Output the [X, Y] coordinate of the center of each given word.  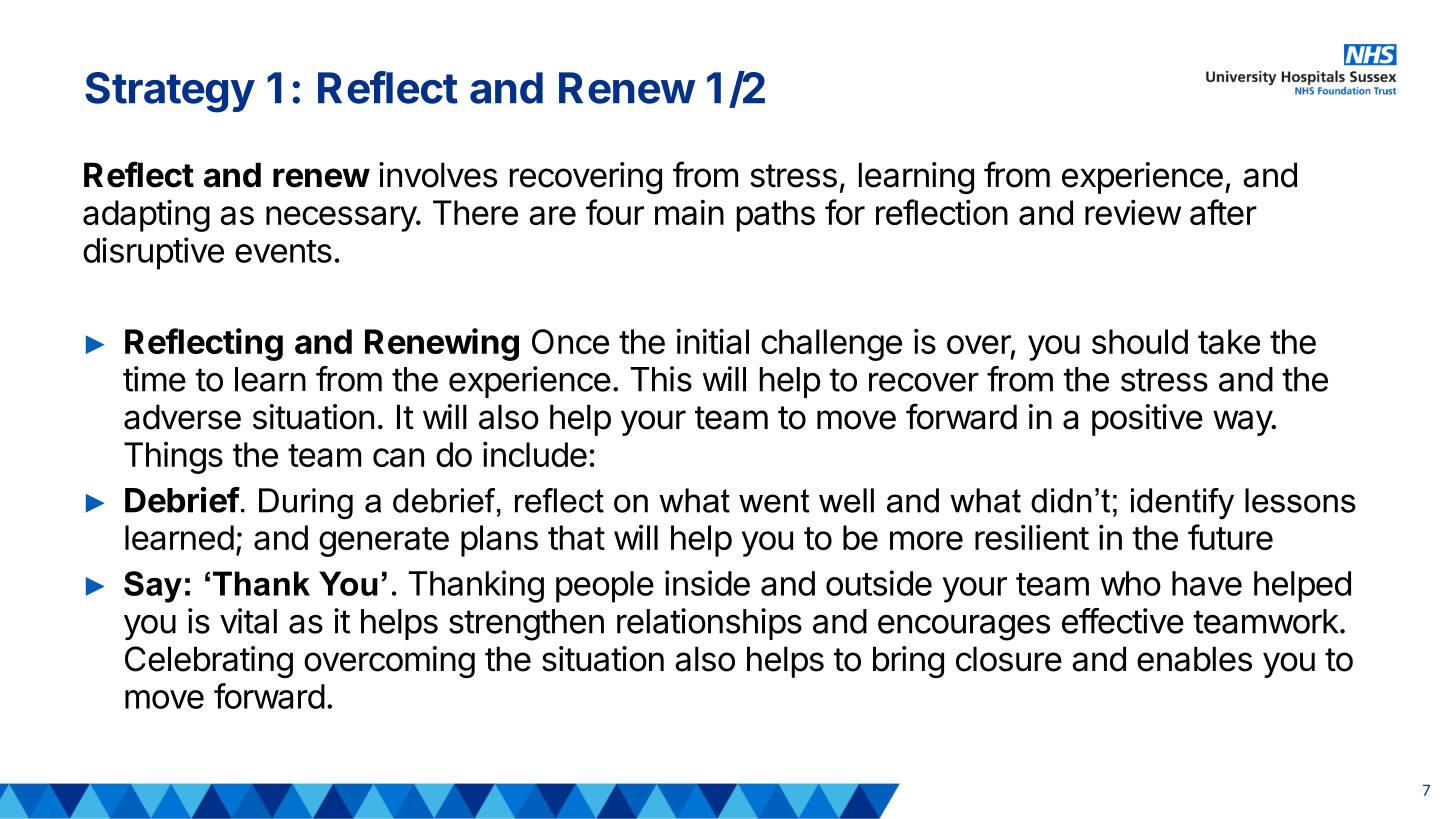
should [1140, 341]
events [283, 251]
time [154, 379]
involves [438, 175]
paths [776, 216]
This [661, 379]
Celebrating [209, 662]
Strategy [170, 92]
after [1223, 212]
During [306, 504]
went [774, 501]
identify [1182, 504]
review [1133, 212]
